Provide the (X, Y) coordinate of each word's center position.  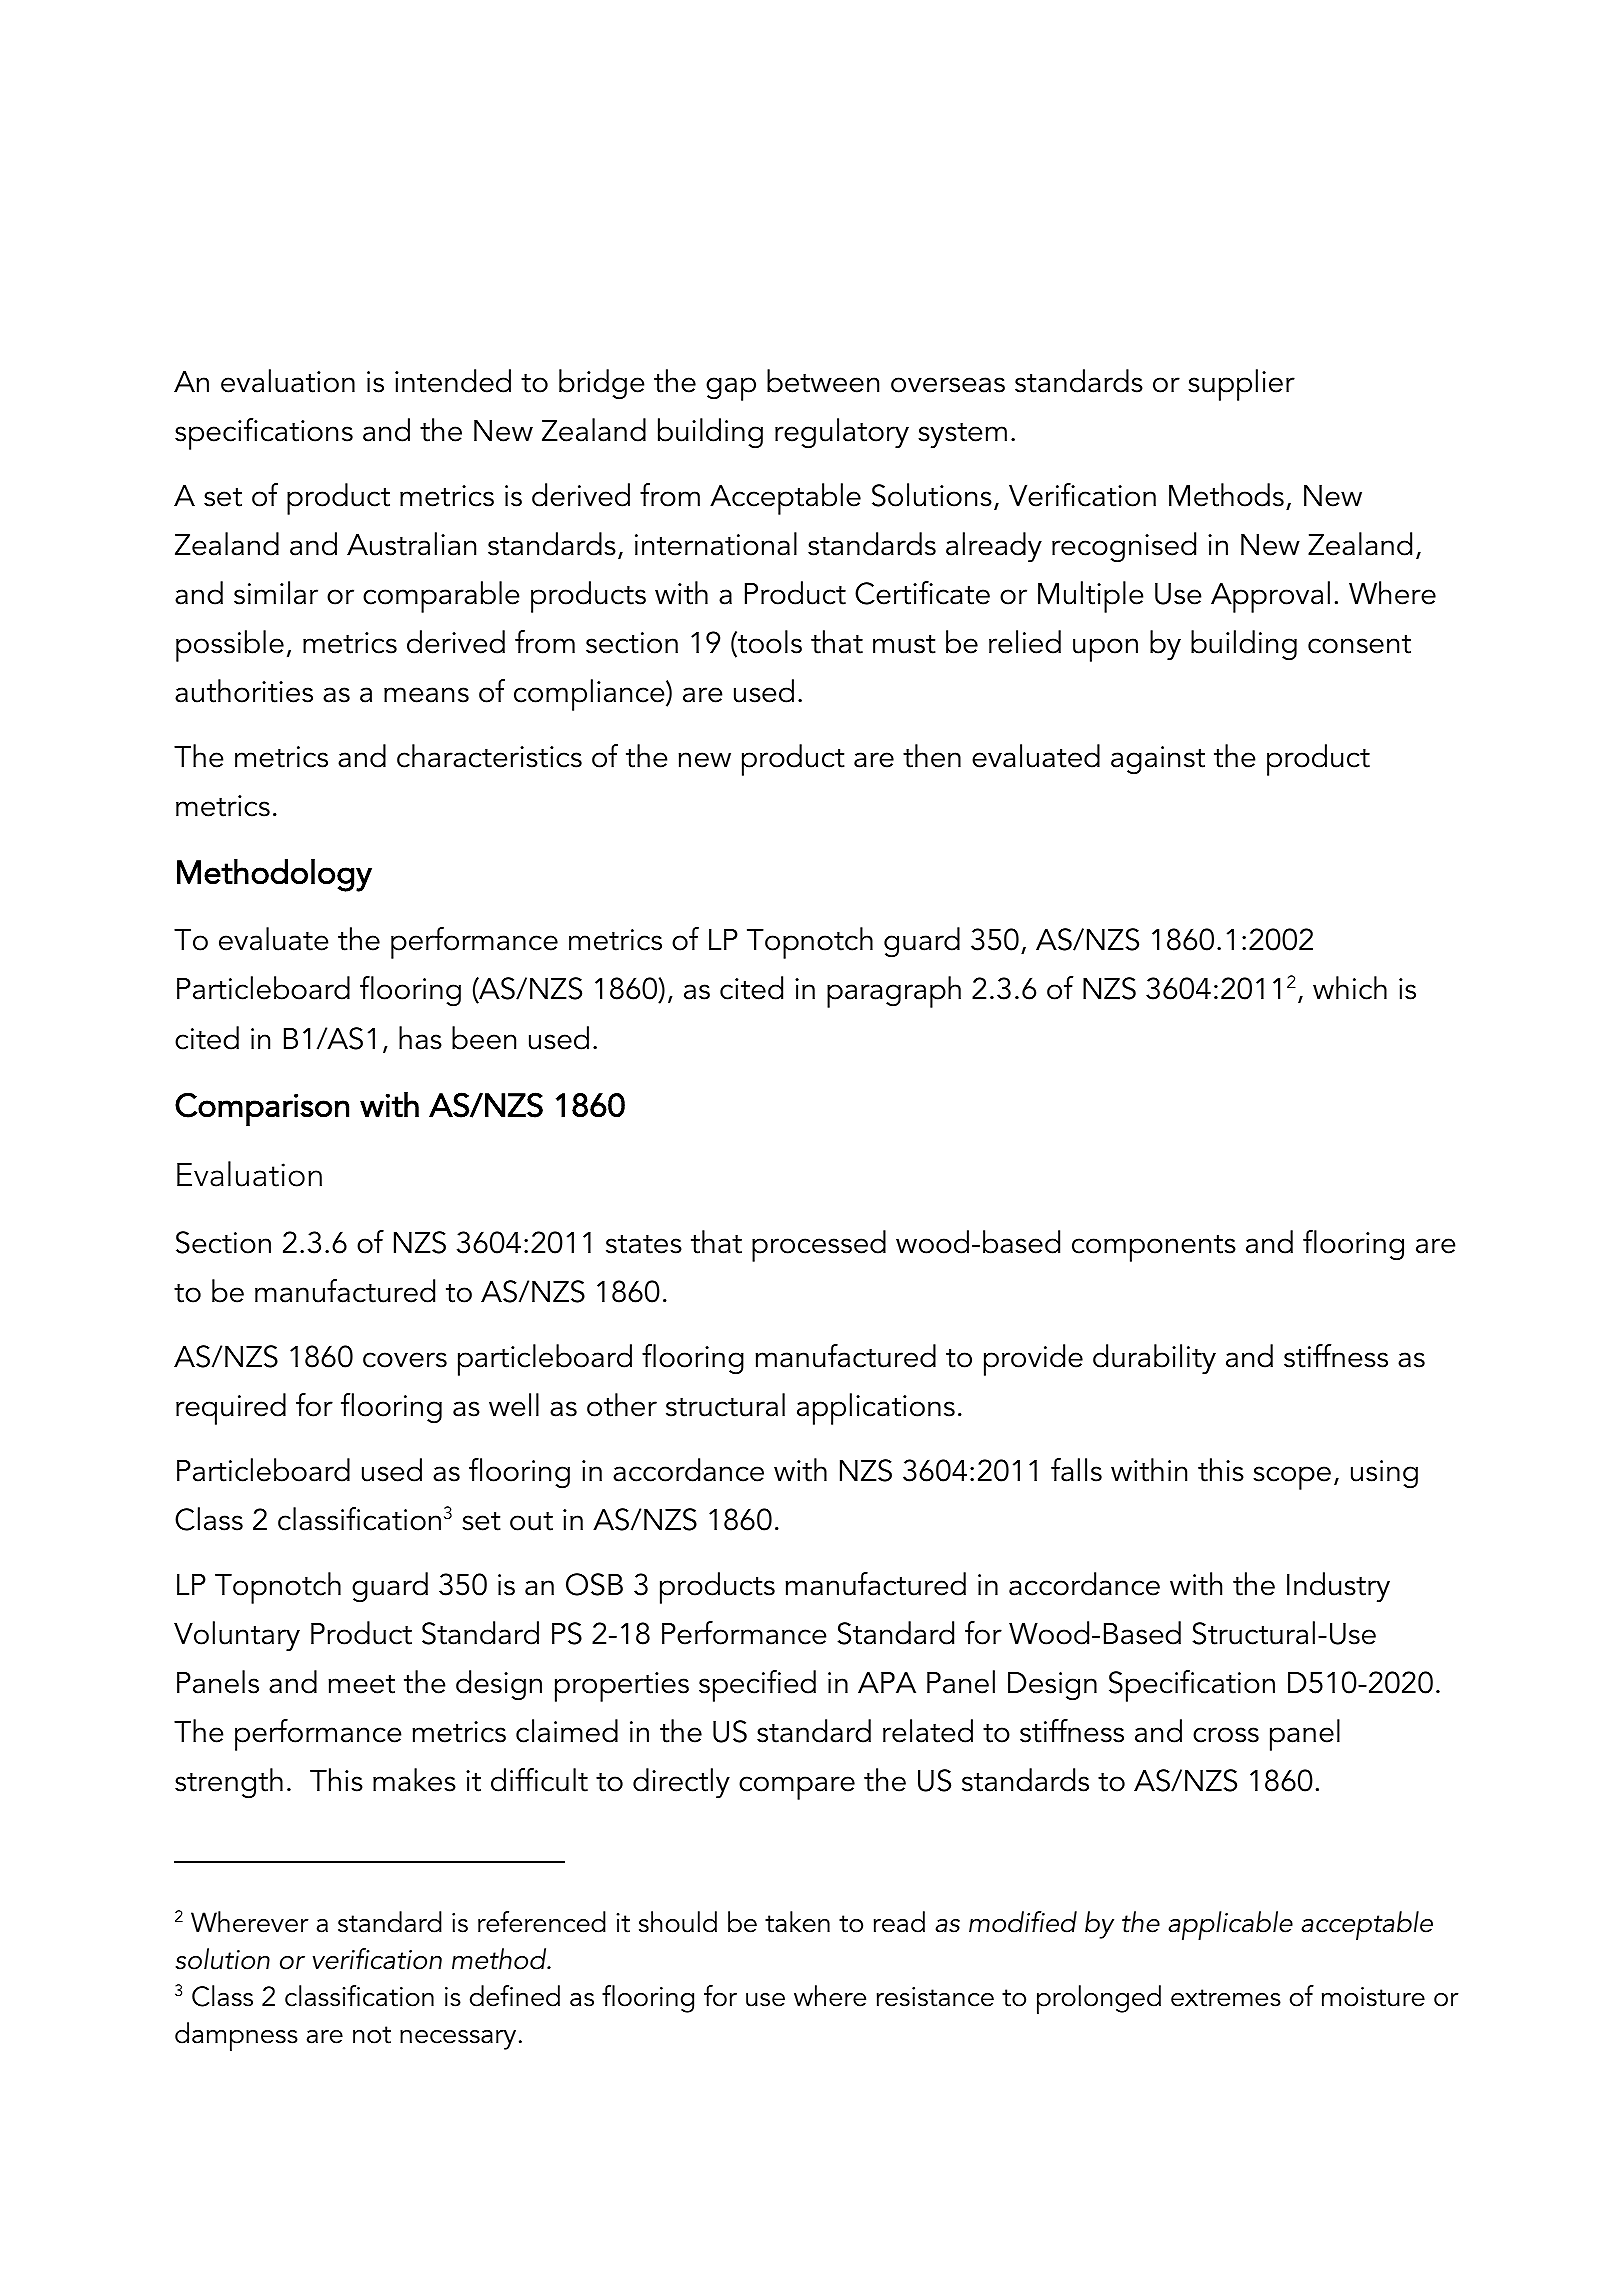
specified (757, 1686)
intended (453, 381)
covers (405, 1360)
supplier (1241, 385)
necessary (458, 2040)
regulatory (842, 433)
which (1350, 988)
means (426, 695)
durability (1154, 1359)
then (932, 756)
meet (361, 1684)
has (420, 1038)
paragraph (894, 992)
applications (876, 1409)
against (1158, 760)
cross (1226, 1735)
